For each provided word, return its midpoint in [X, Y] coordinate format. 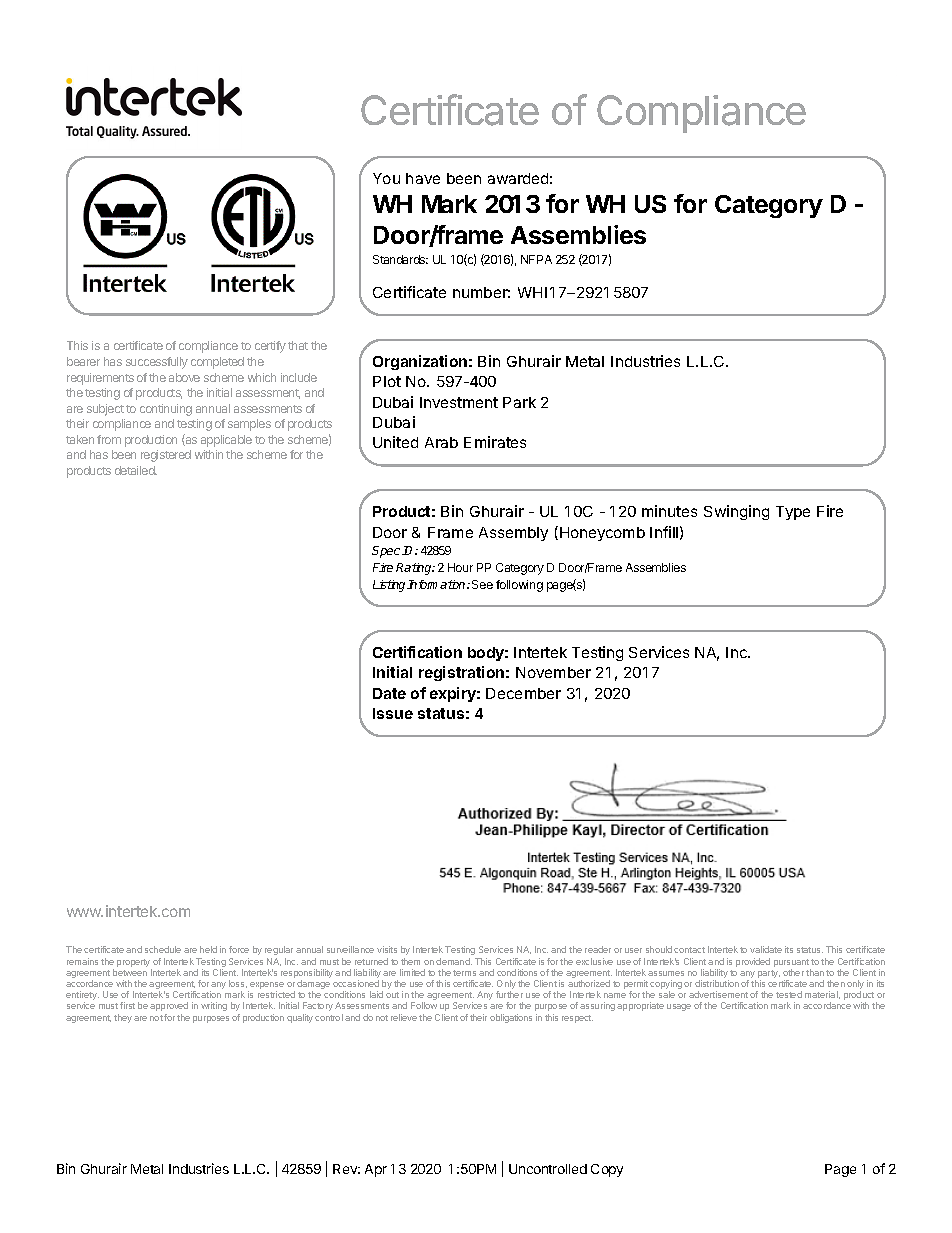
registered [166, 456]
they [123, 1018]
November [553, 672]
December [523, 693]
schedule [163, 949]
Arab [441, 442]
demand [454, 961]
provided [753, 962]
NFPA [536, 259]
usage [679, 1007]
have [423, 178]
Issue [393, 713]
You [386, 178]
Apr [376, 1170]
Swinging [736, 512]
